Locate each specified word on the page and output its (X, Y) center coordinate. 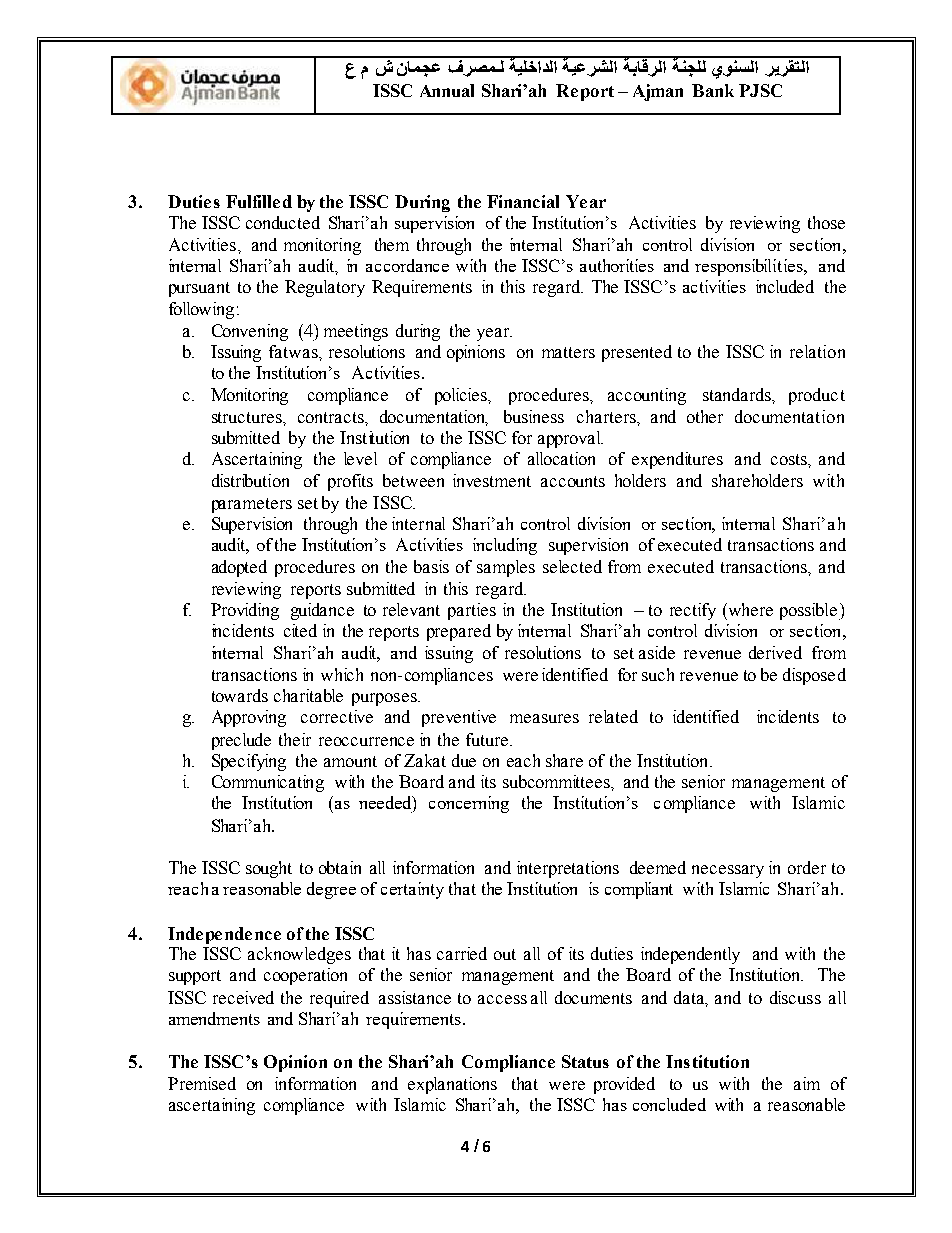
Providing (245, 611)
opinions (476, 353)
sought (269, 869)
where (749, 609)
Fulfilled (259, 201)
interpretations (568, 869)
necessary (728, 871)
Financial (523, 201)
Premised (202, 1083)
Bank (713, 90)
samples (506, 568)
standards (738, 394)
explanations (452, 1085)
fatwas (294, 351)
